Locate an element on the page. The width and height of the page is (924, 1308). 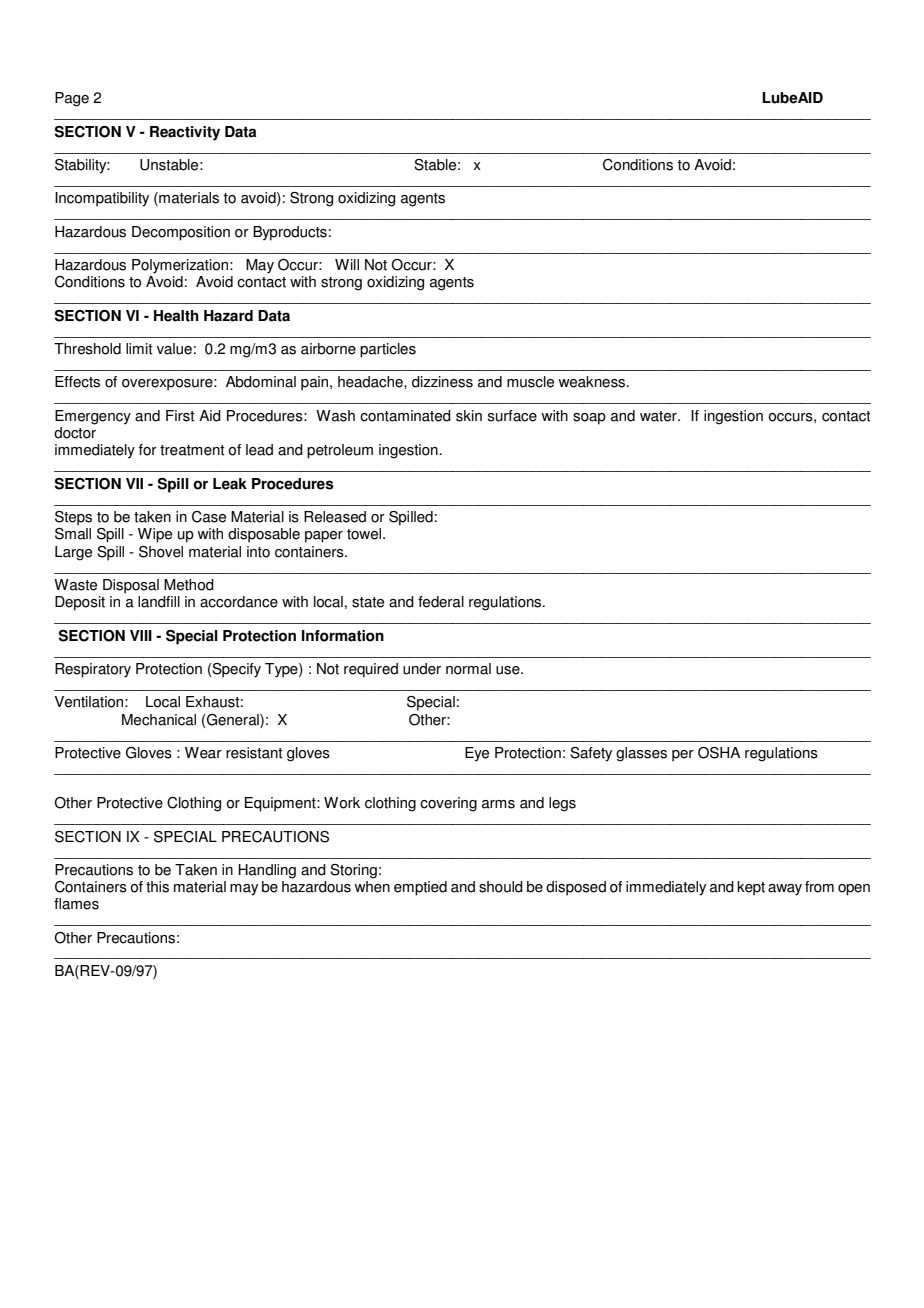
Byproducts is located at coordinates (290, 233).
